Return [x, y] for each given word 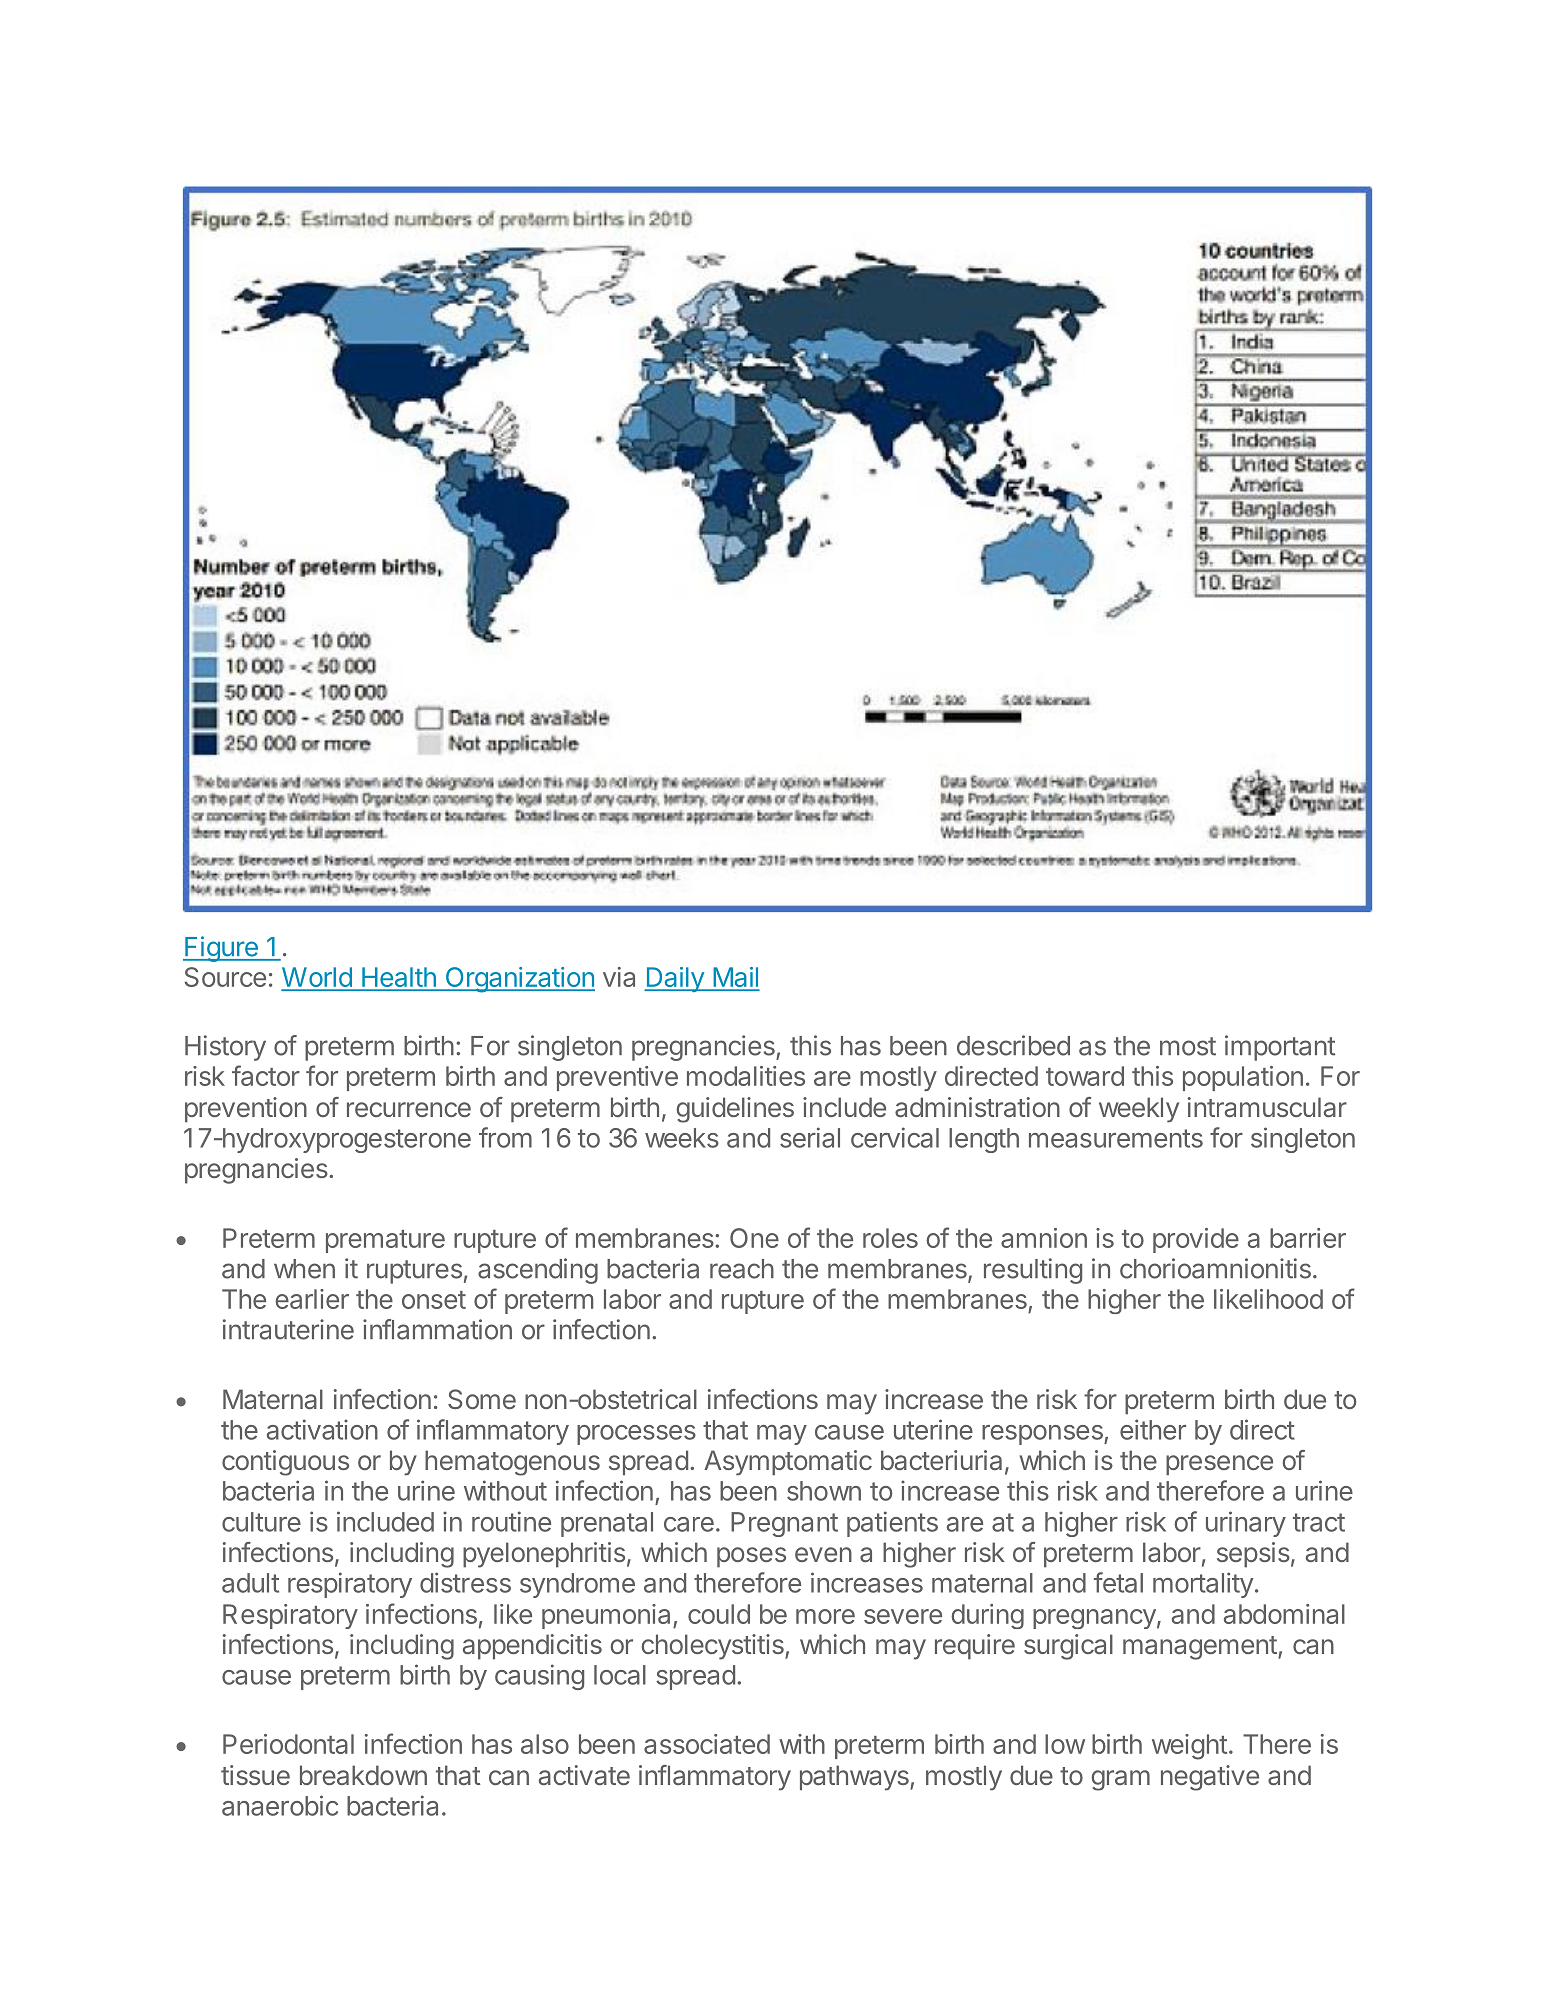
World [317, 978]
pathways [855, 1778]
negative [1210, 1778]
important [1280, 1048]
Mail [735, 978]
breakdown [363, 1775]
